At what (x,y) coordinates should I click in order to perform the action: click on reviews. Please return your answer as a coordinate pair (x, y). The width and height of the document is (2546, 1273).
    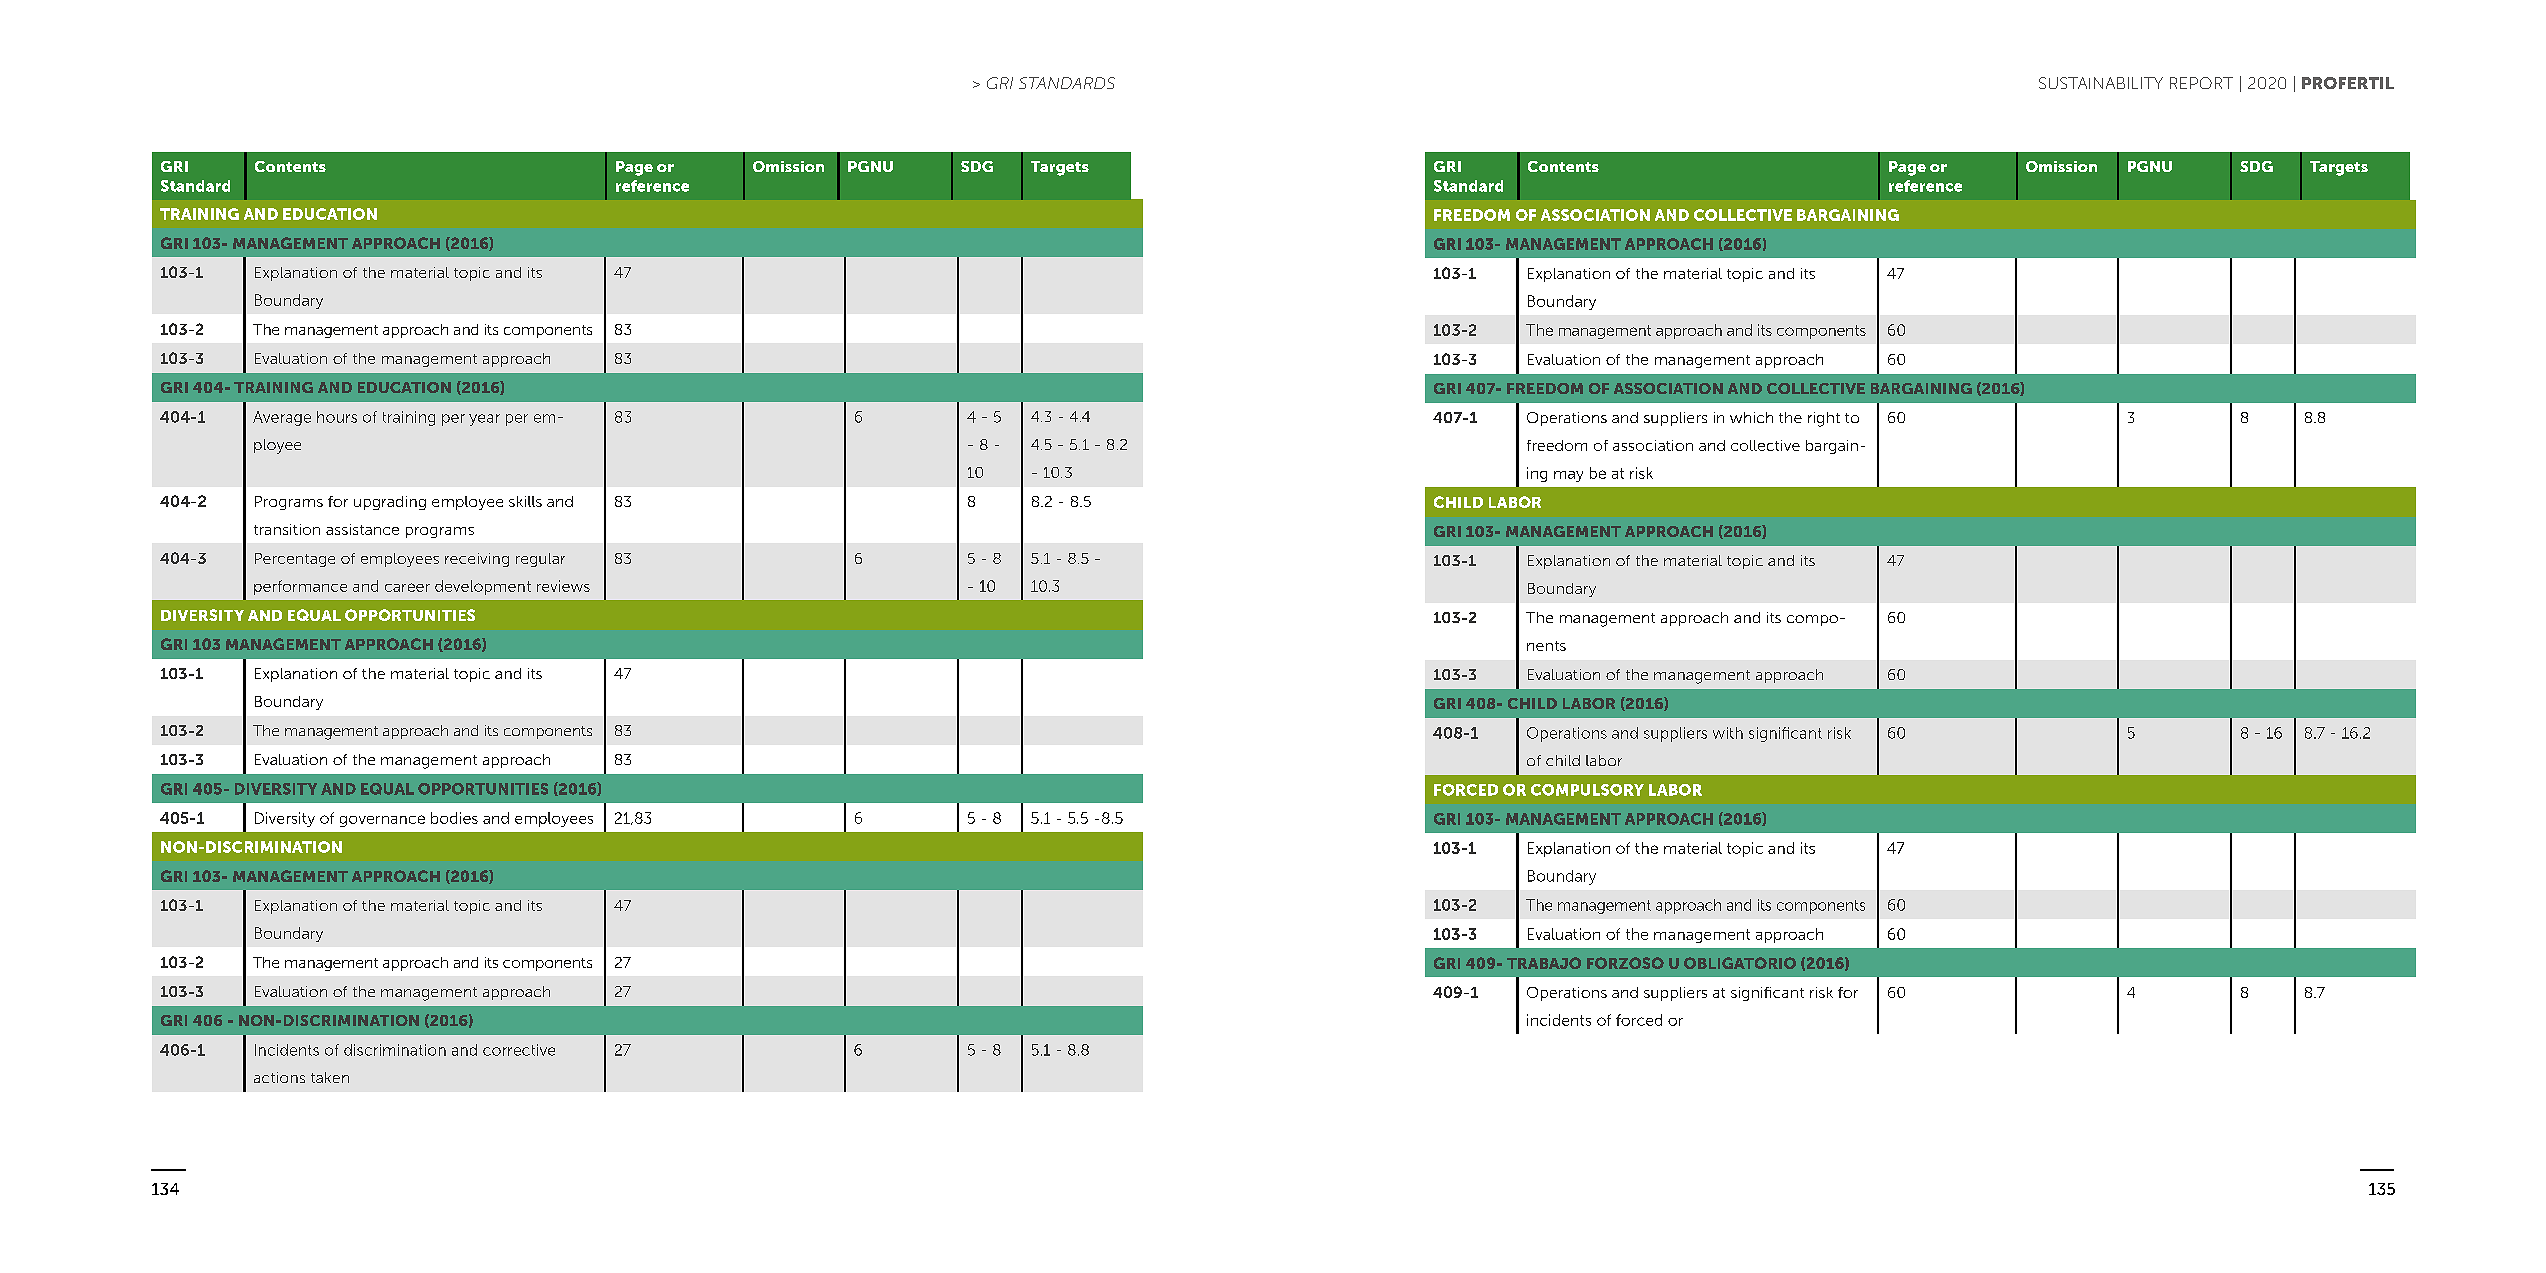
    Looking at the image, I should click on (563, 586).
